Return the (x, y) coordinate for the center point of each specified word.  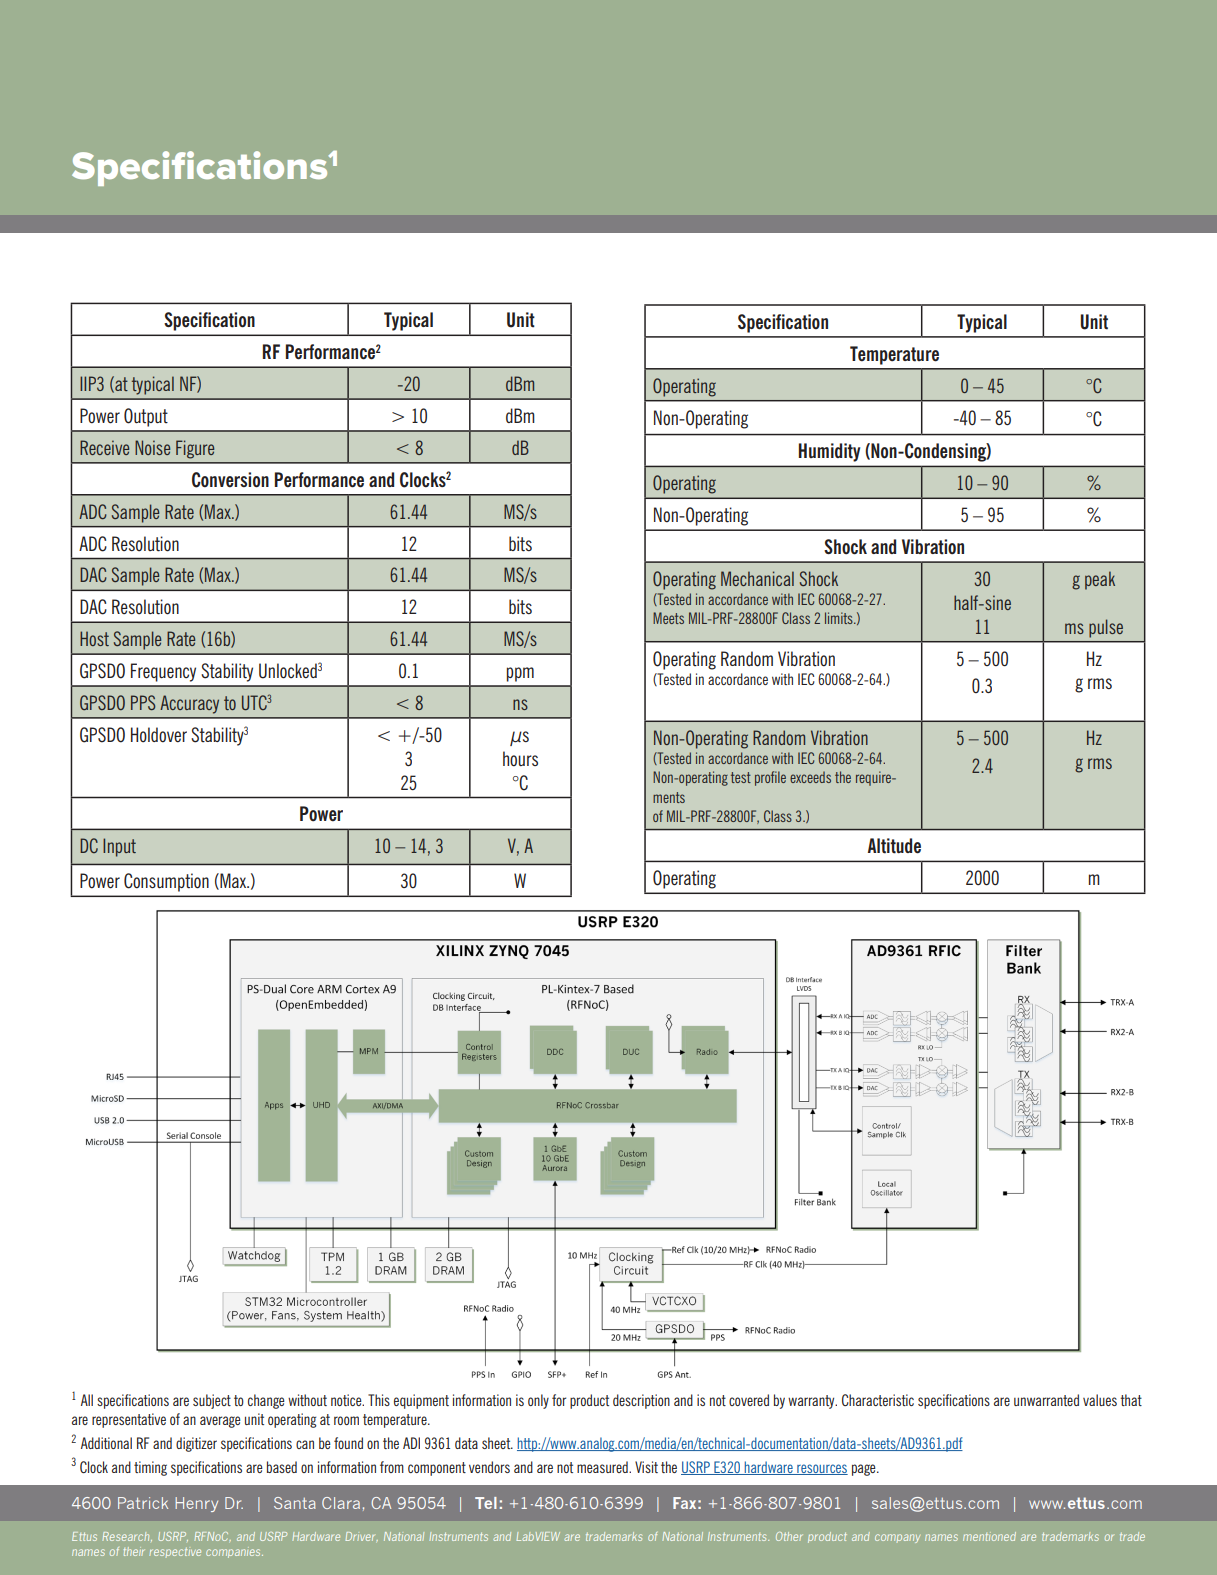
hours (520, 759)
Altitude (894, 846)
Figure (195, 449)
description (641, 1401)
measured (603, 1467)
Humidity (829, 452)
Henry (196, 1504)
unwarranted (1046, 1400)
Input (119, 847)
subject (212, 1401)
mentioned (989, 1536)
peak (1100, 580)
